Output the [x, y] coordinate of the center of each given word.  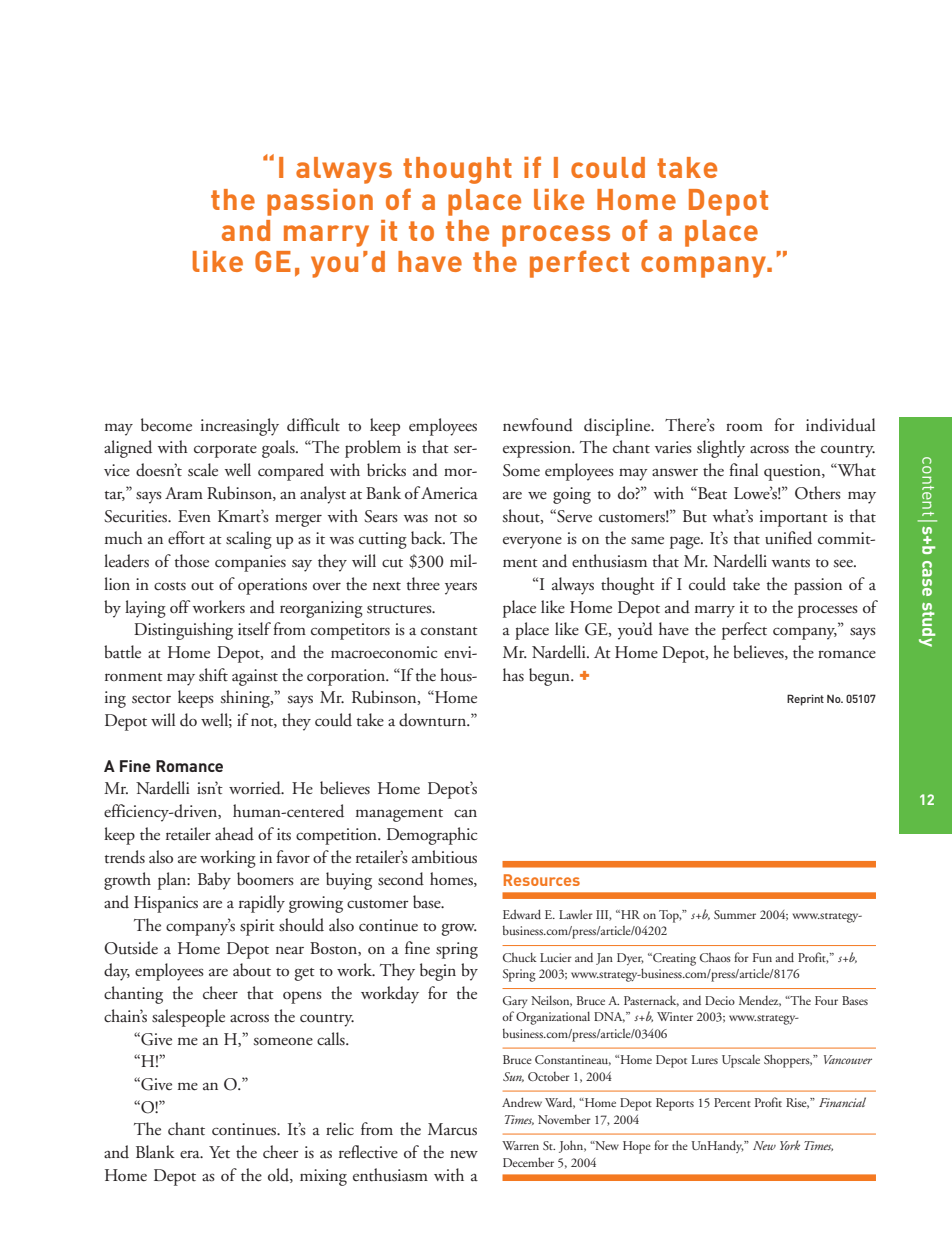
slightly [721, 449]
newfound [538, 425]
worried [256, 788]
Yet [219, 1152]
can [465, 813]
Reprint [805, 700]
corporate [225, 451]
